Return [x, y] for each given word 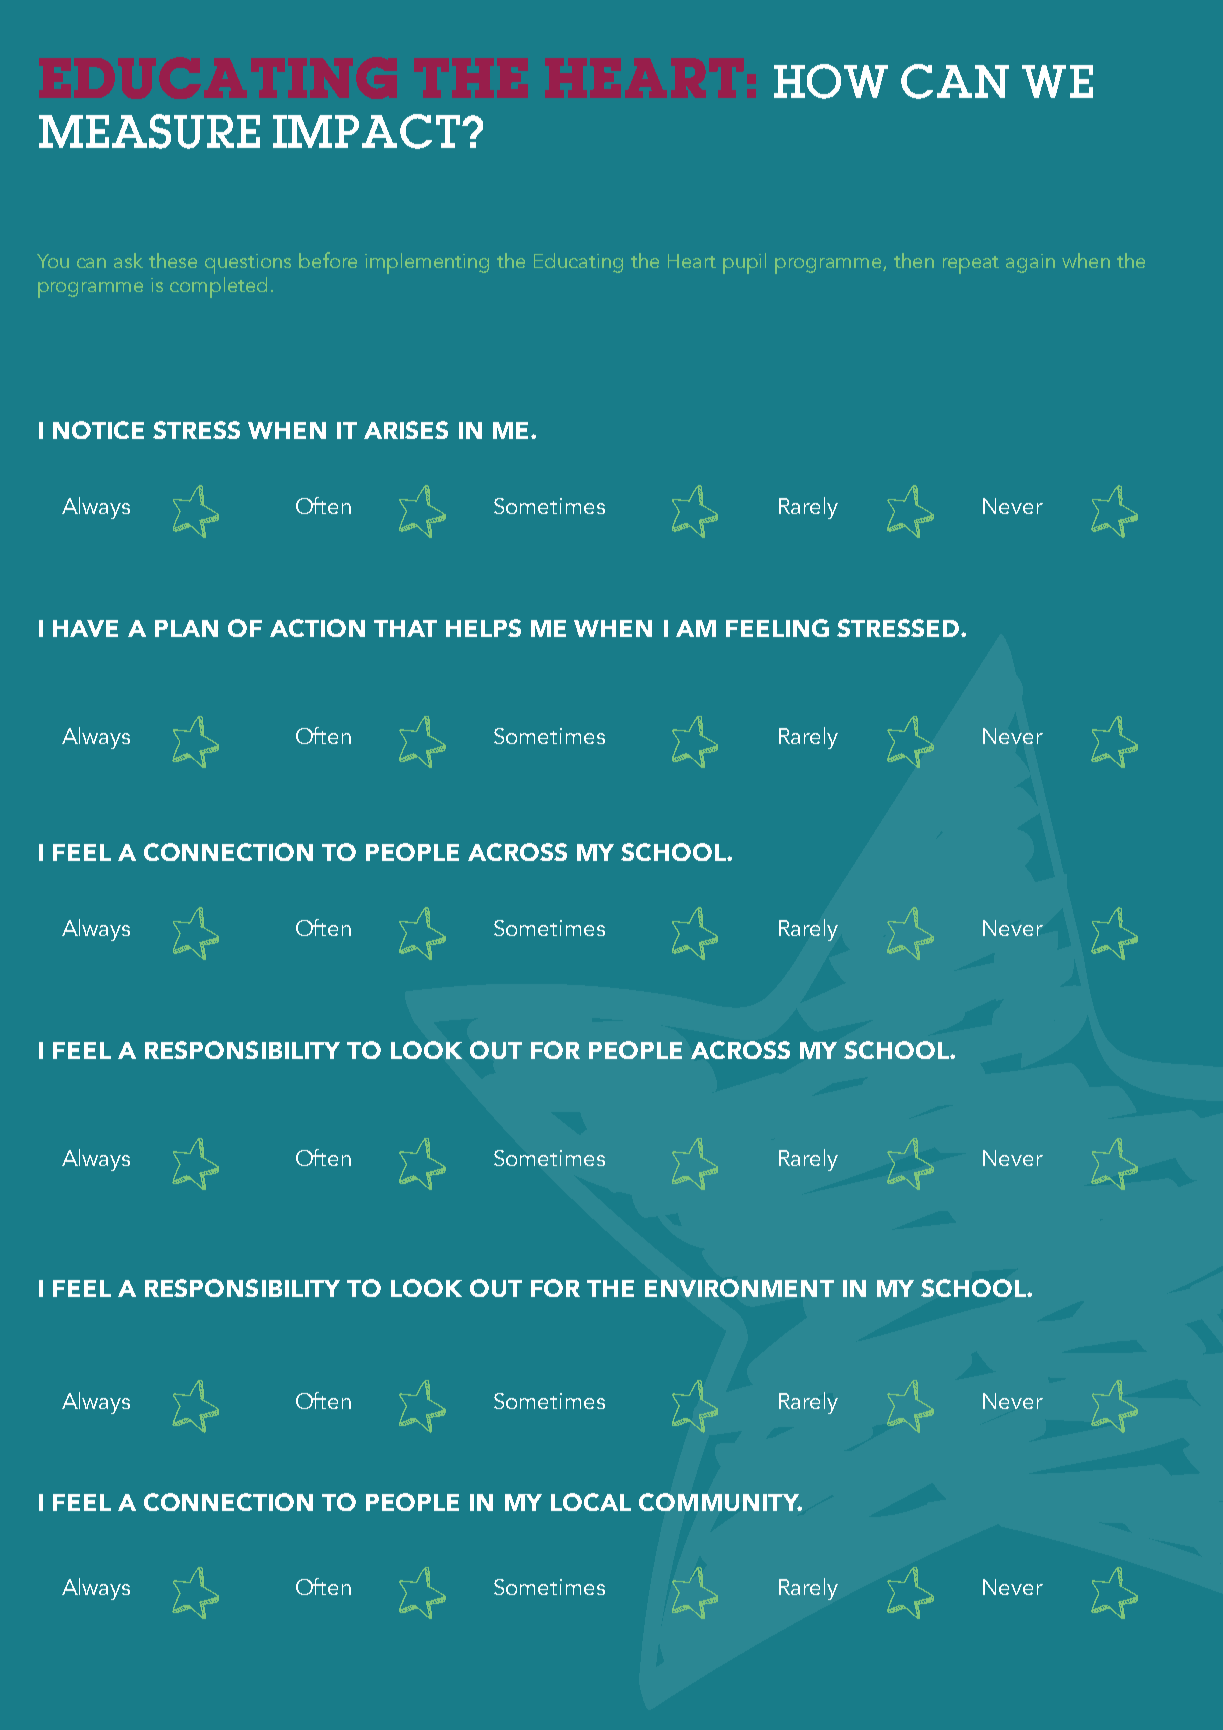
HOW [831, 81]
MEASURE [149, 131]
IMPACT [366, 131]
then [914, 260]
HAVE [85, 628]
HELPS [483, 628]
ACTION [317, 628]
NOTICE [98, 430]
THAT [405, 628]
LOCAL [591, 1502]
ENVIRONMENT [739, 1288]
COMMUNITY [720, 1502]
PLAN [186, 628]
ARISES [406, 430]
